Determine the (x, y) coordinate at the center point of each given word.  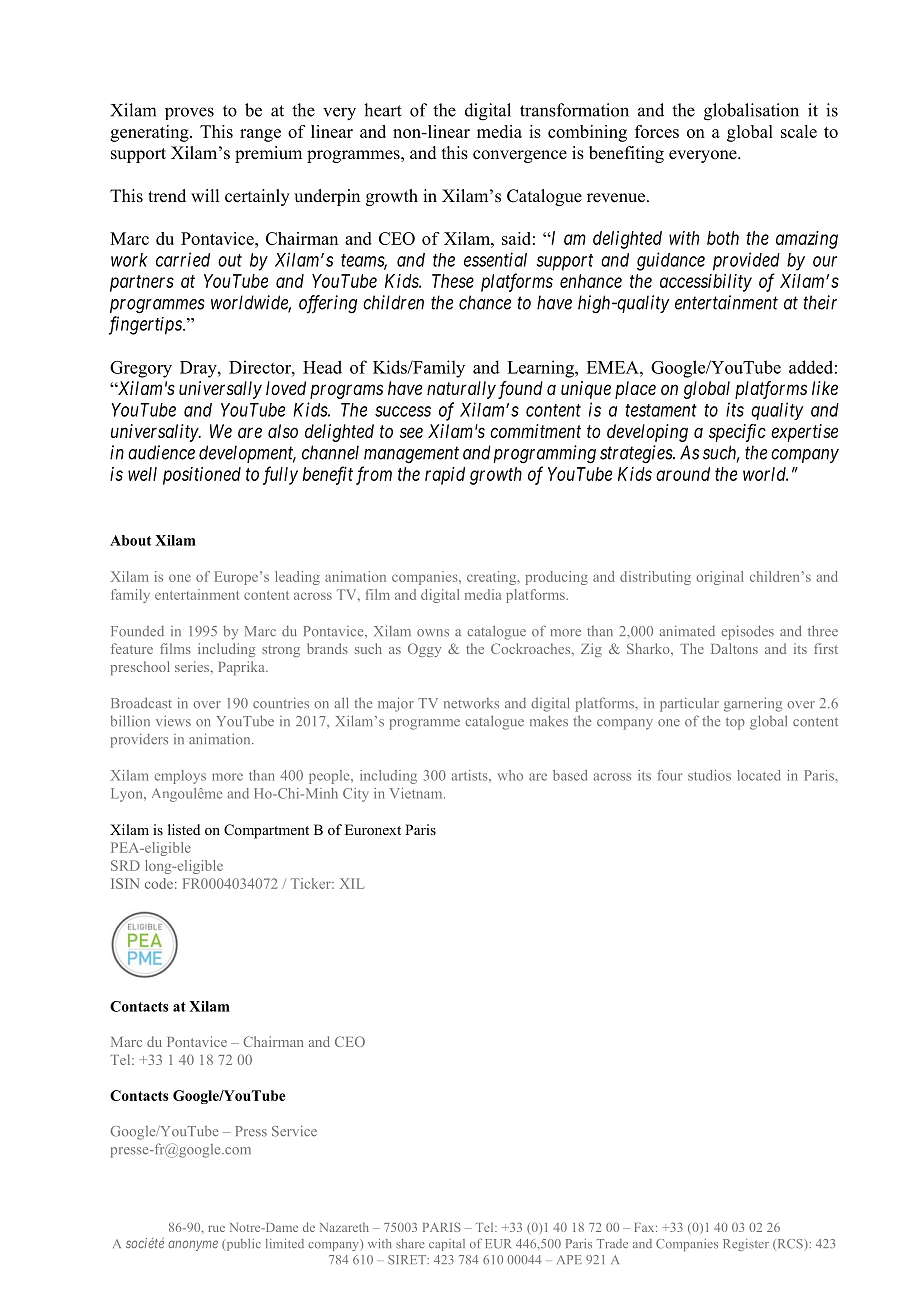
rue (216, 1228)
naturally (461, 390)
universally (220, 390)
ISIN (125, 883)
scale (799, 131)
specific (737, 433)
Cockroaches (532, 648)
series (193, 666)
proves (189, 113)
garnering (753, 704)
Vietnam (417, 793)
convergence (520, 156)
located (759, 775)
